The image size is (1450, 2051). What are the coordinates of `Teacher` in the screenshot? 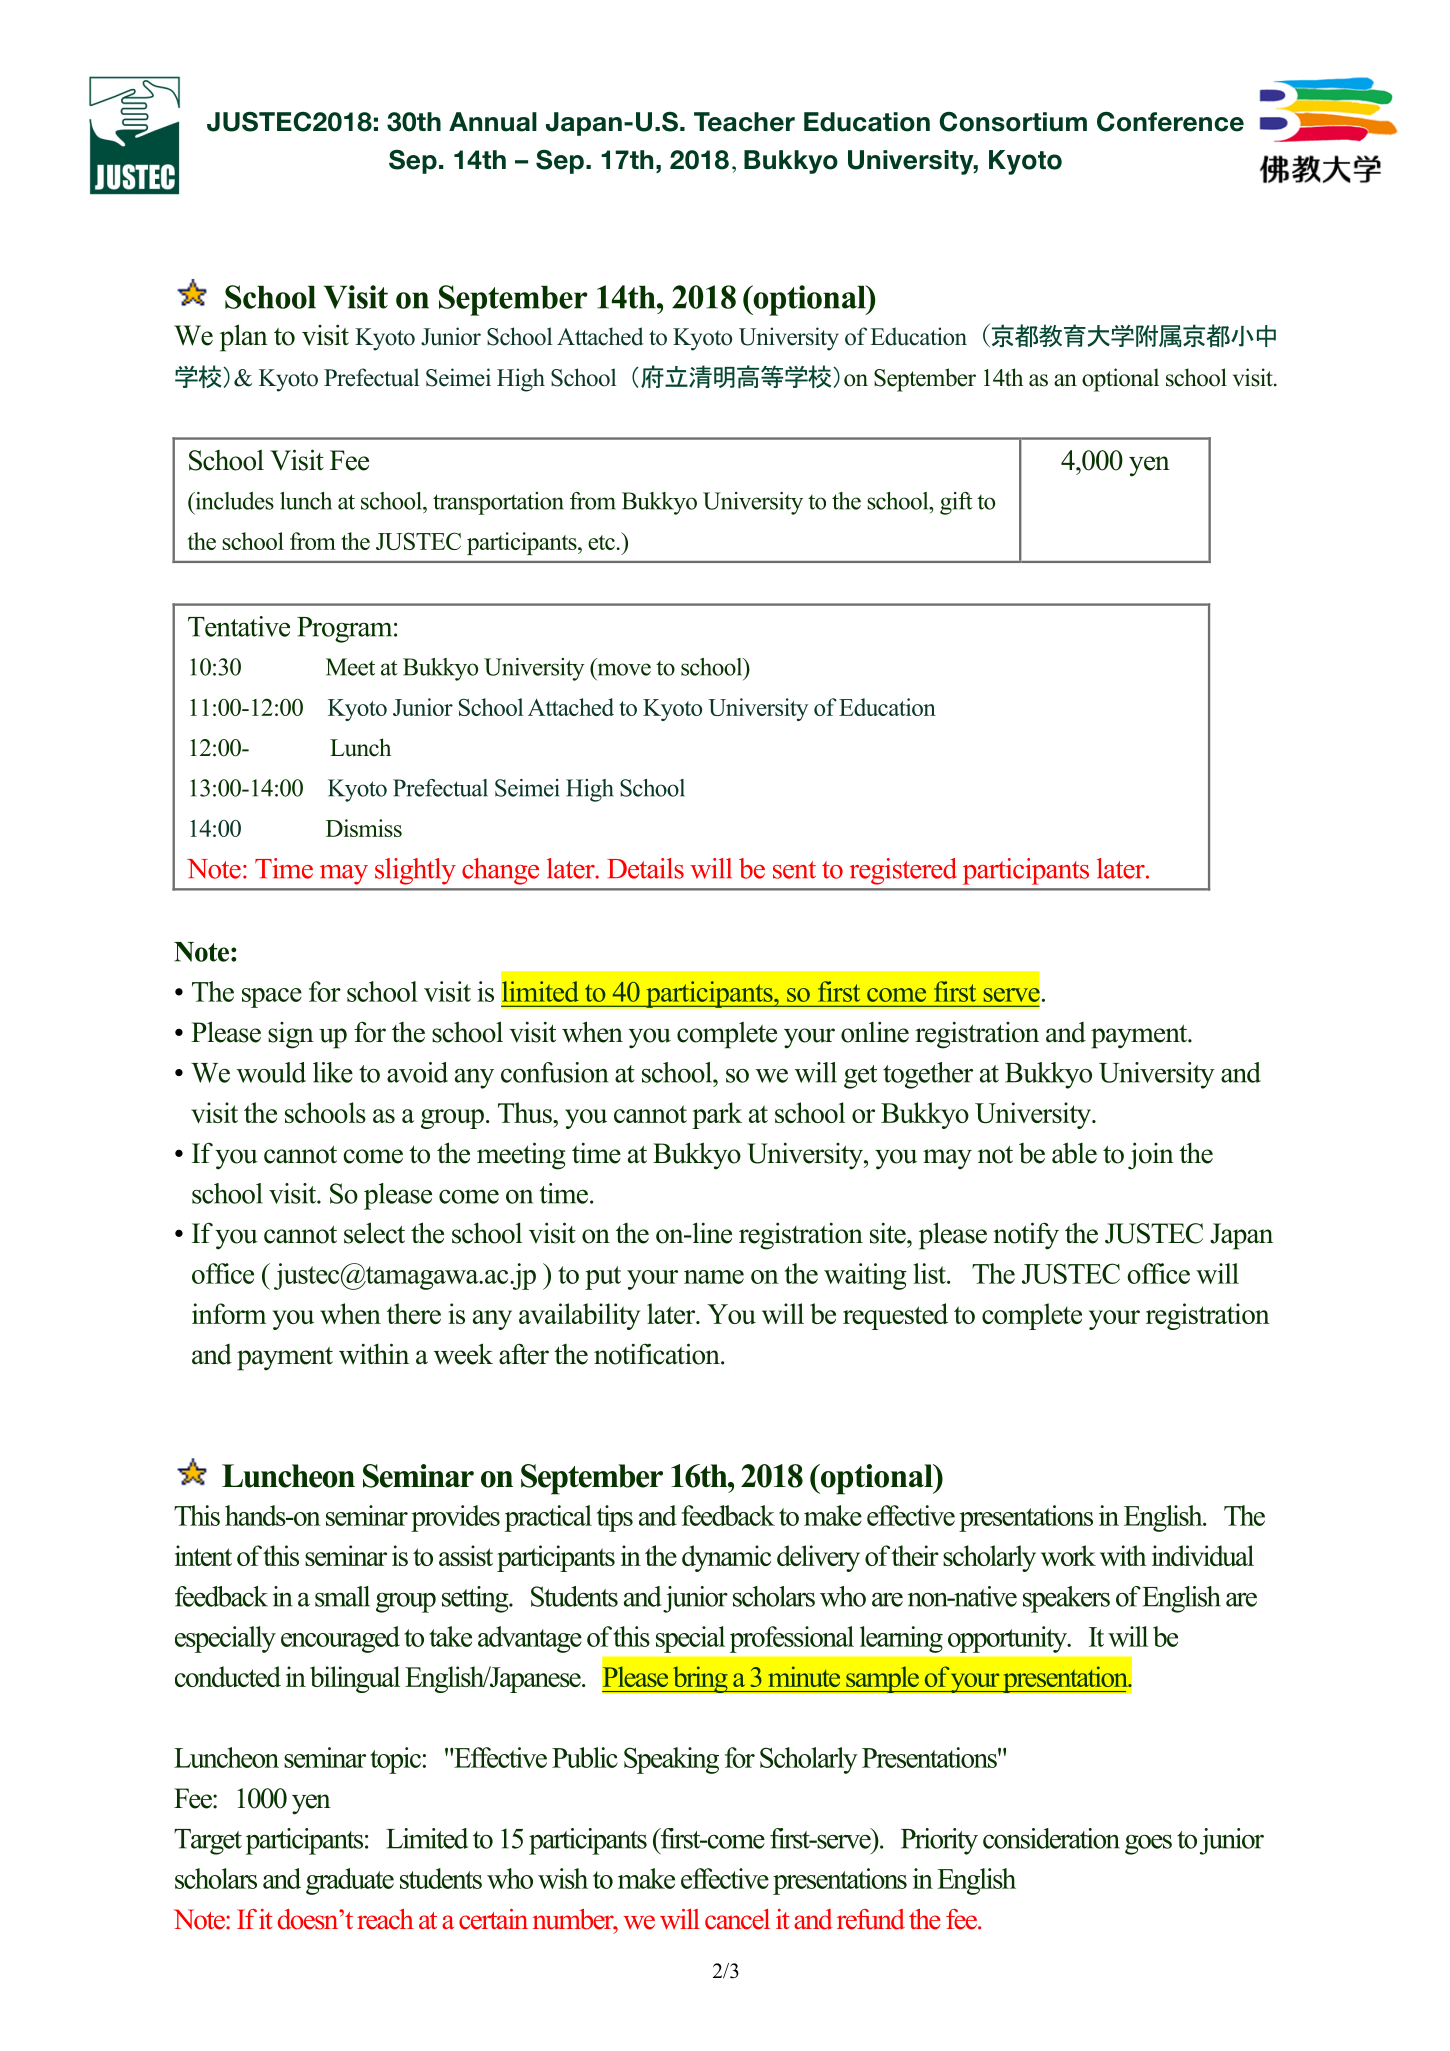 It's located at (744, 122).
